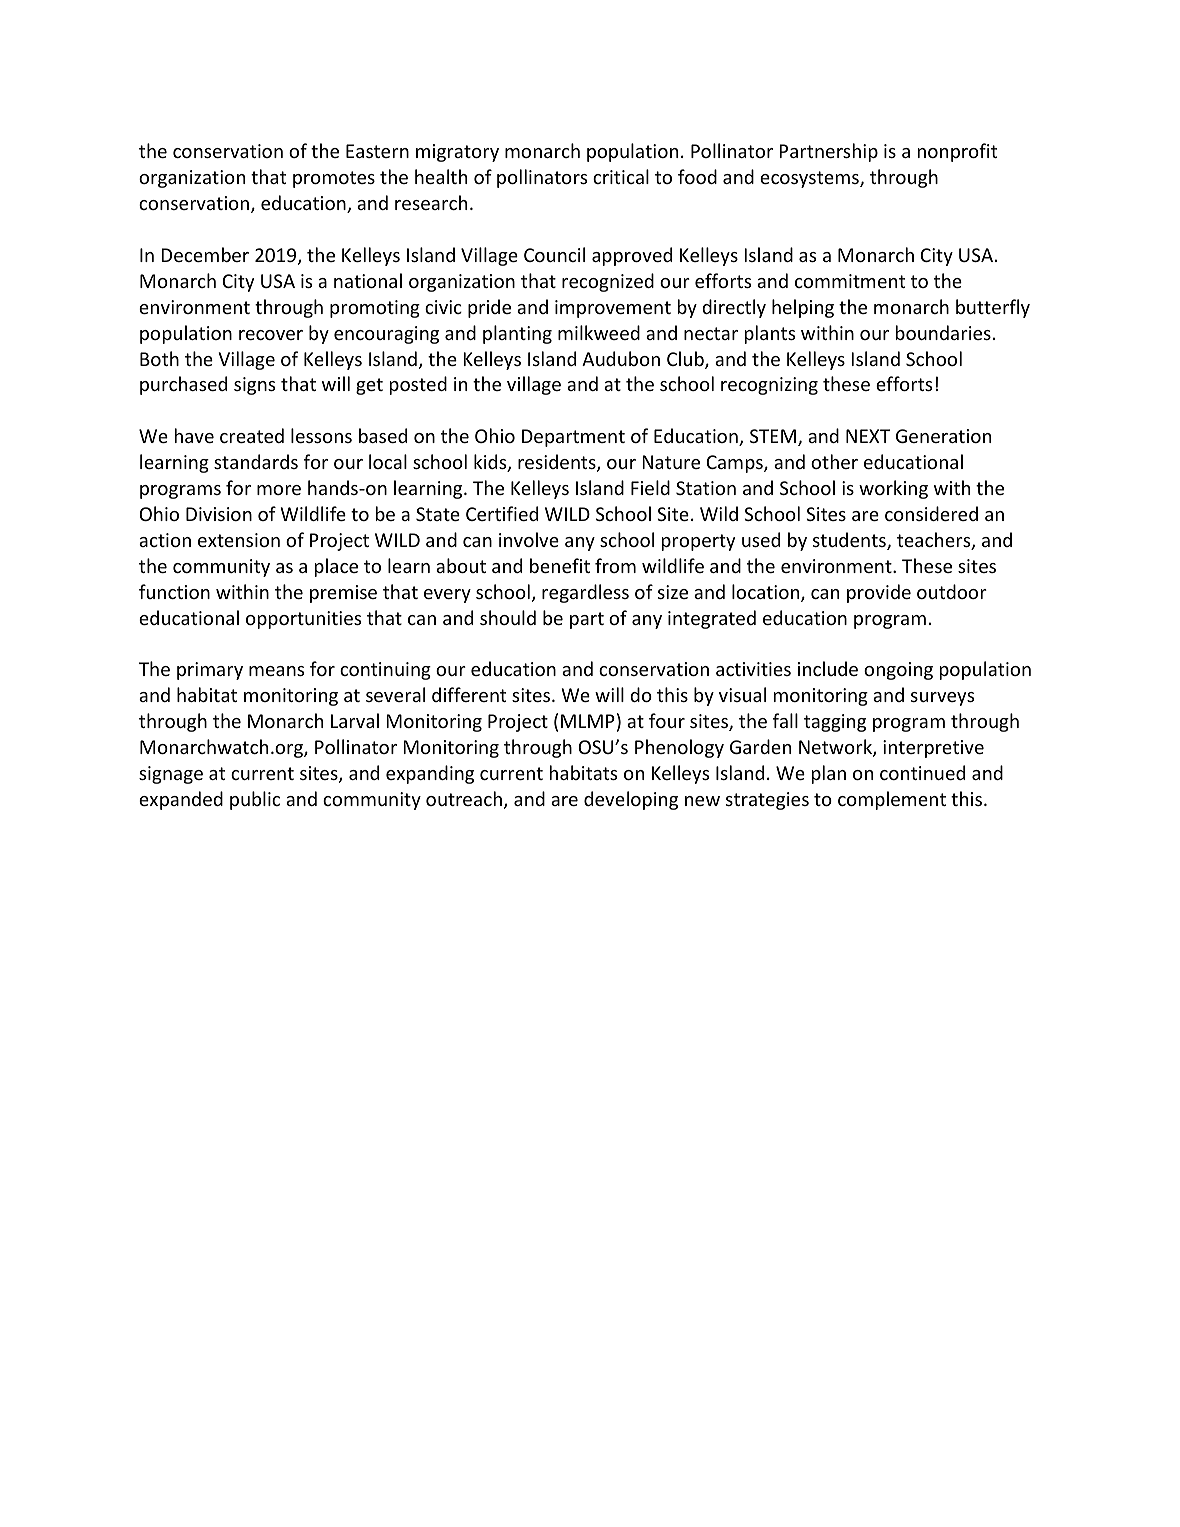 Image resolution: width=1180 pixels, height=1527 pixels. Describe the element at coordinates (957, 152) in the screenshot. I see `nonprofit` at that location.
